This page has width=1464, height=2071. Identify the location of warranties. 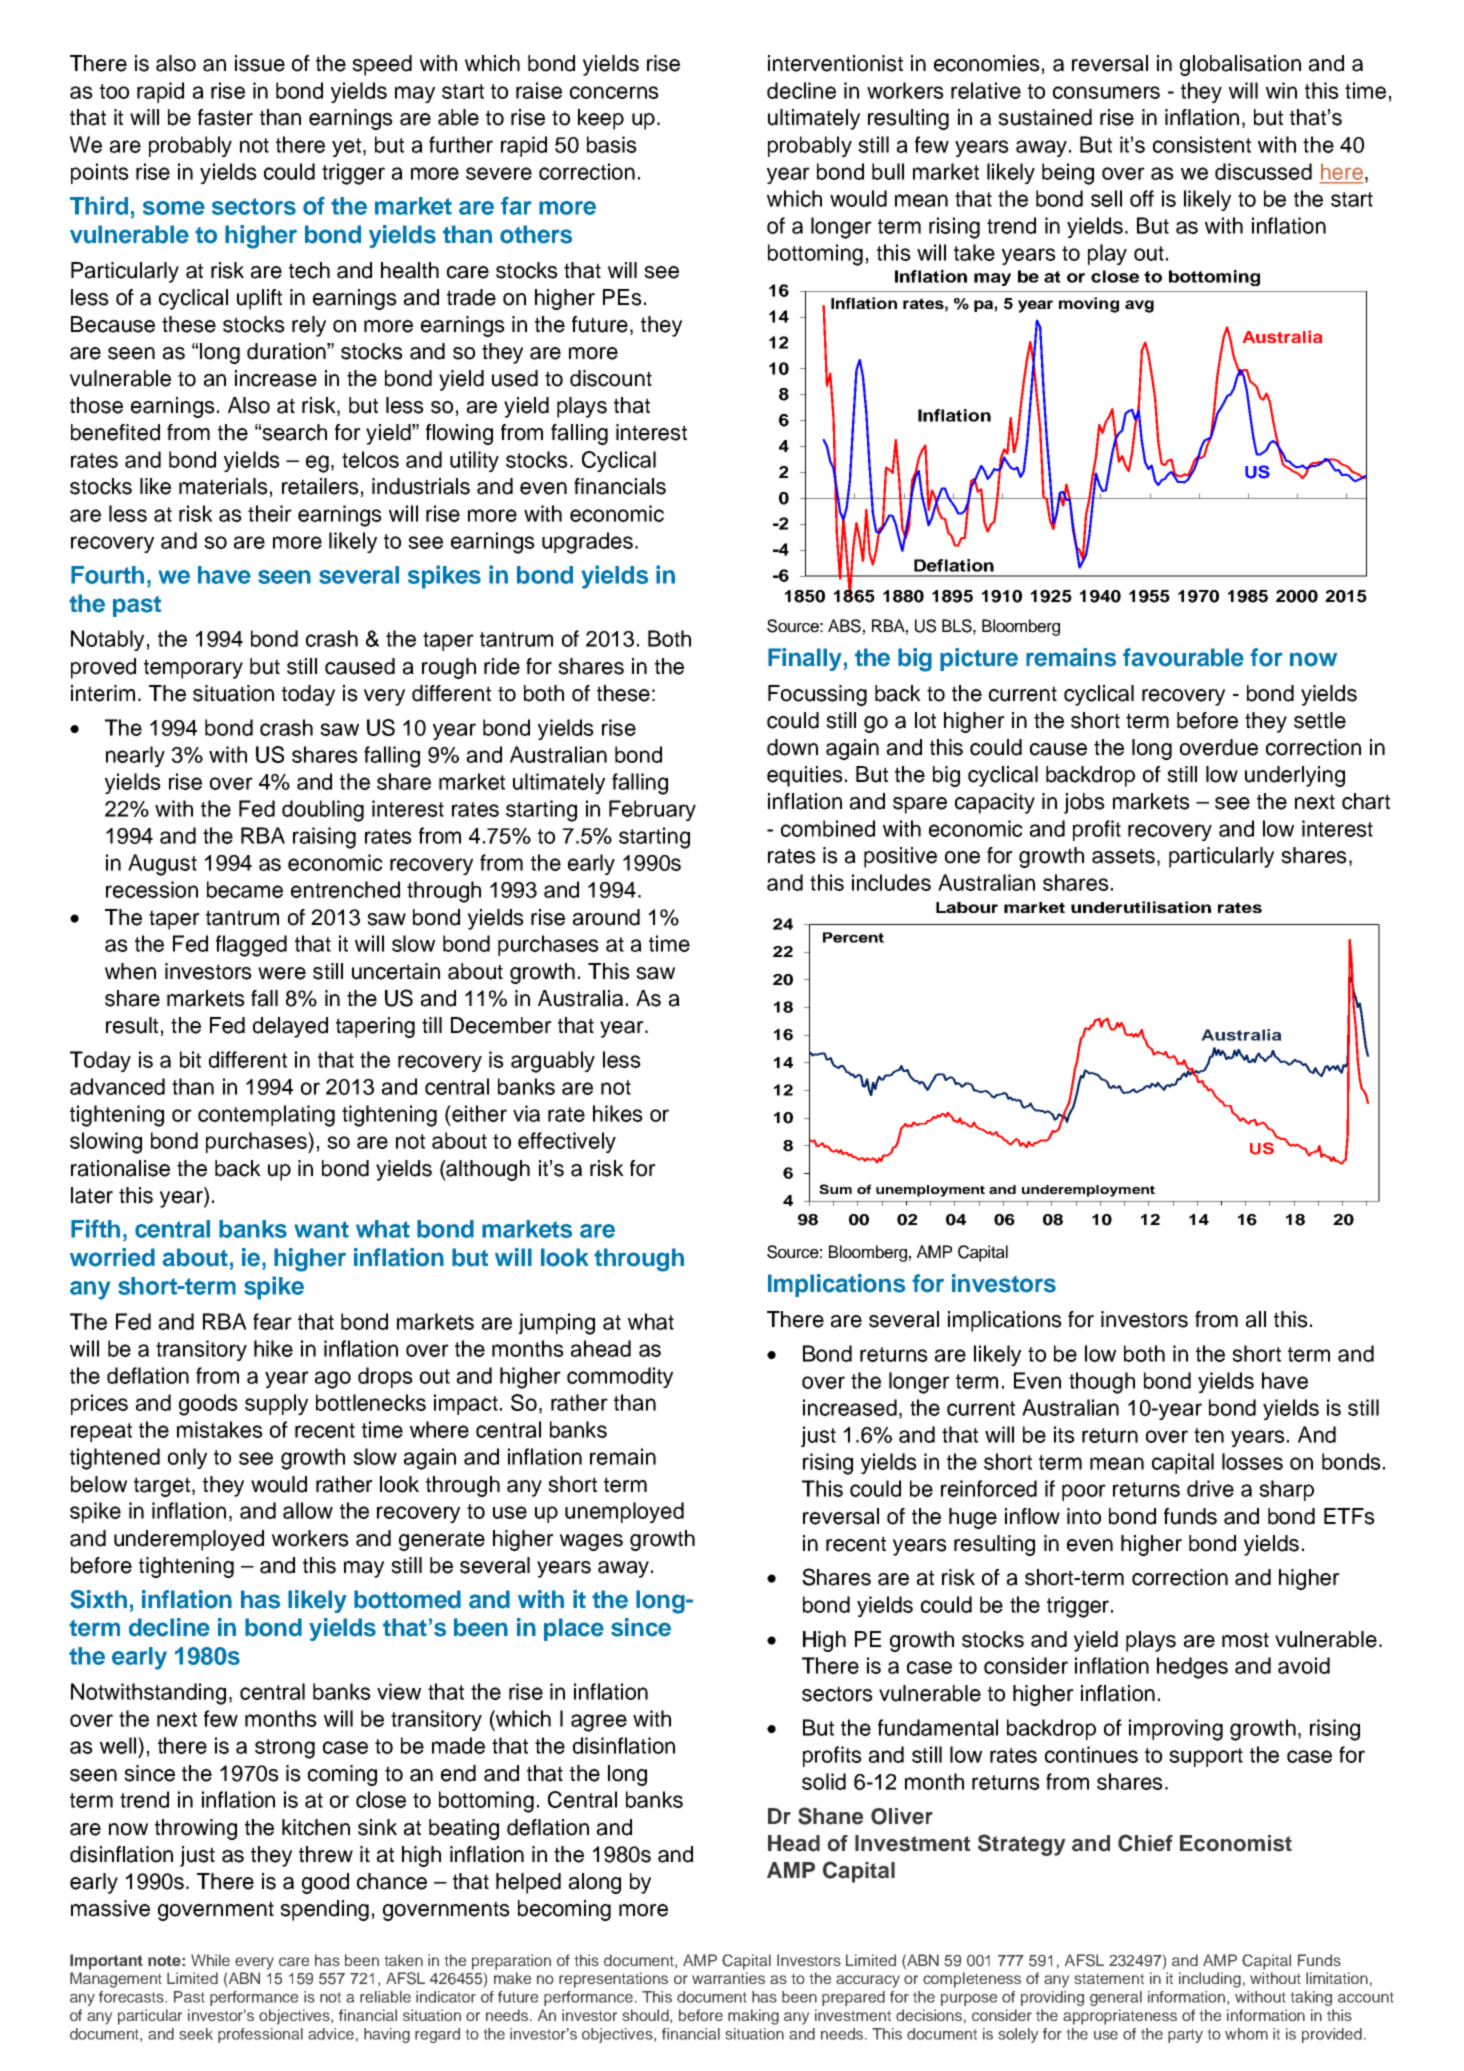
(728, 1978).
